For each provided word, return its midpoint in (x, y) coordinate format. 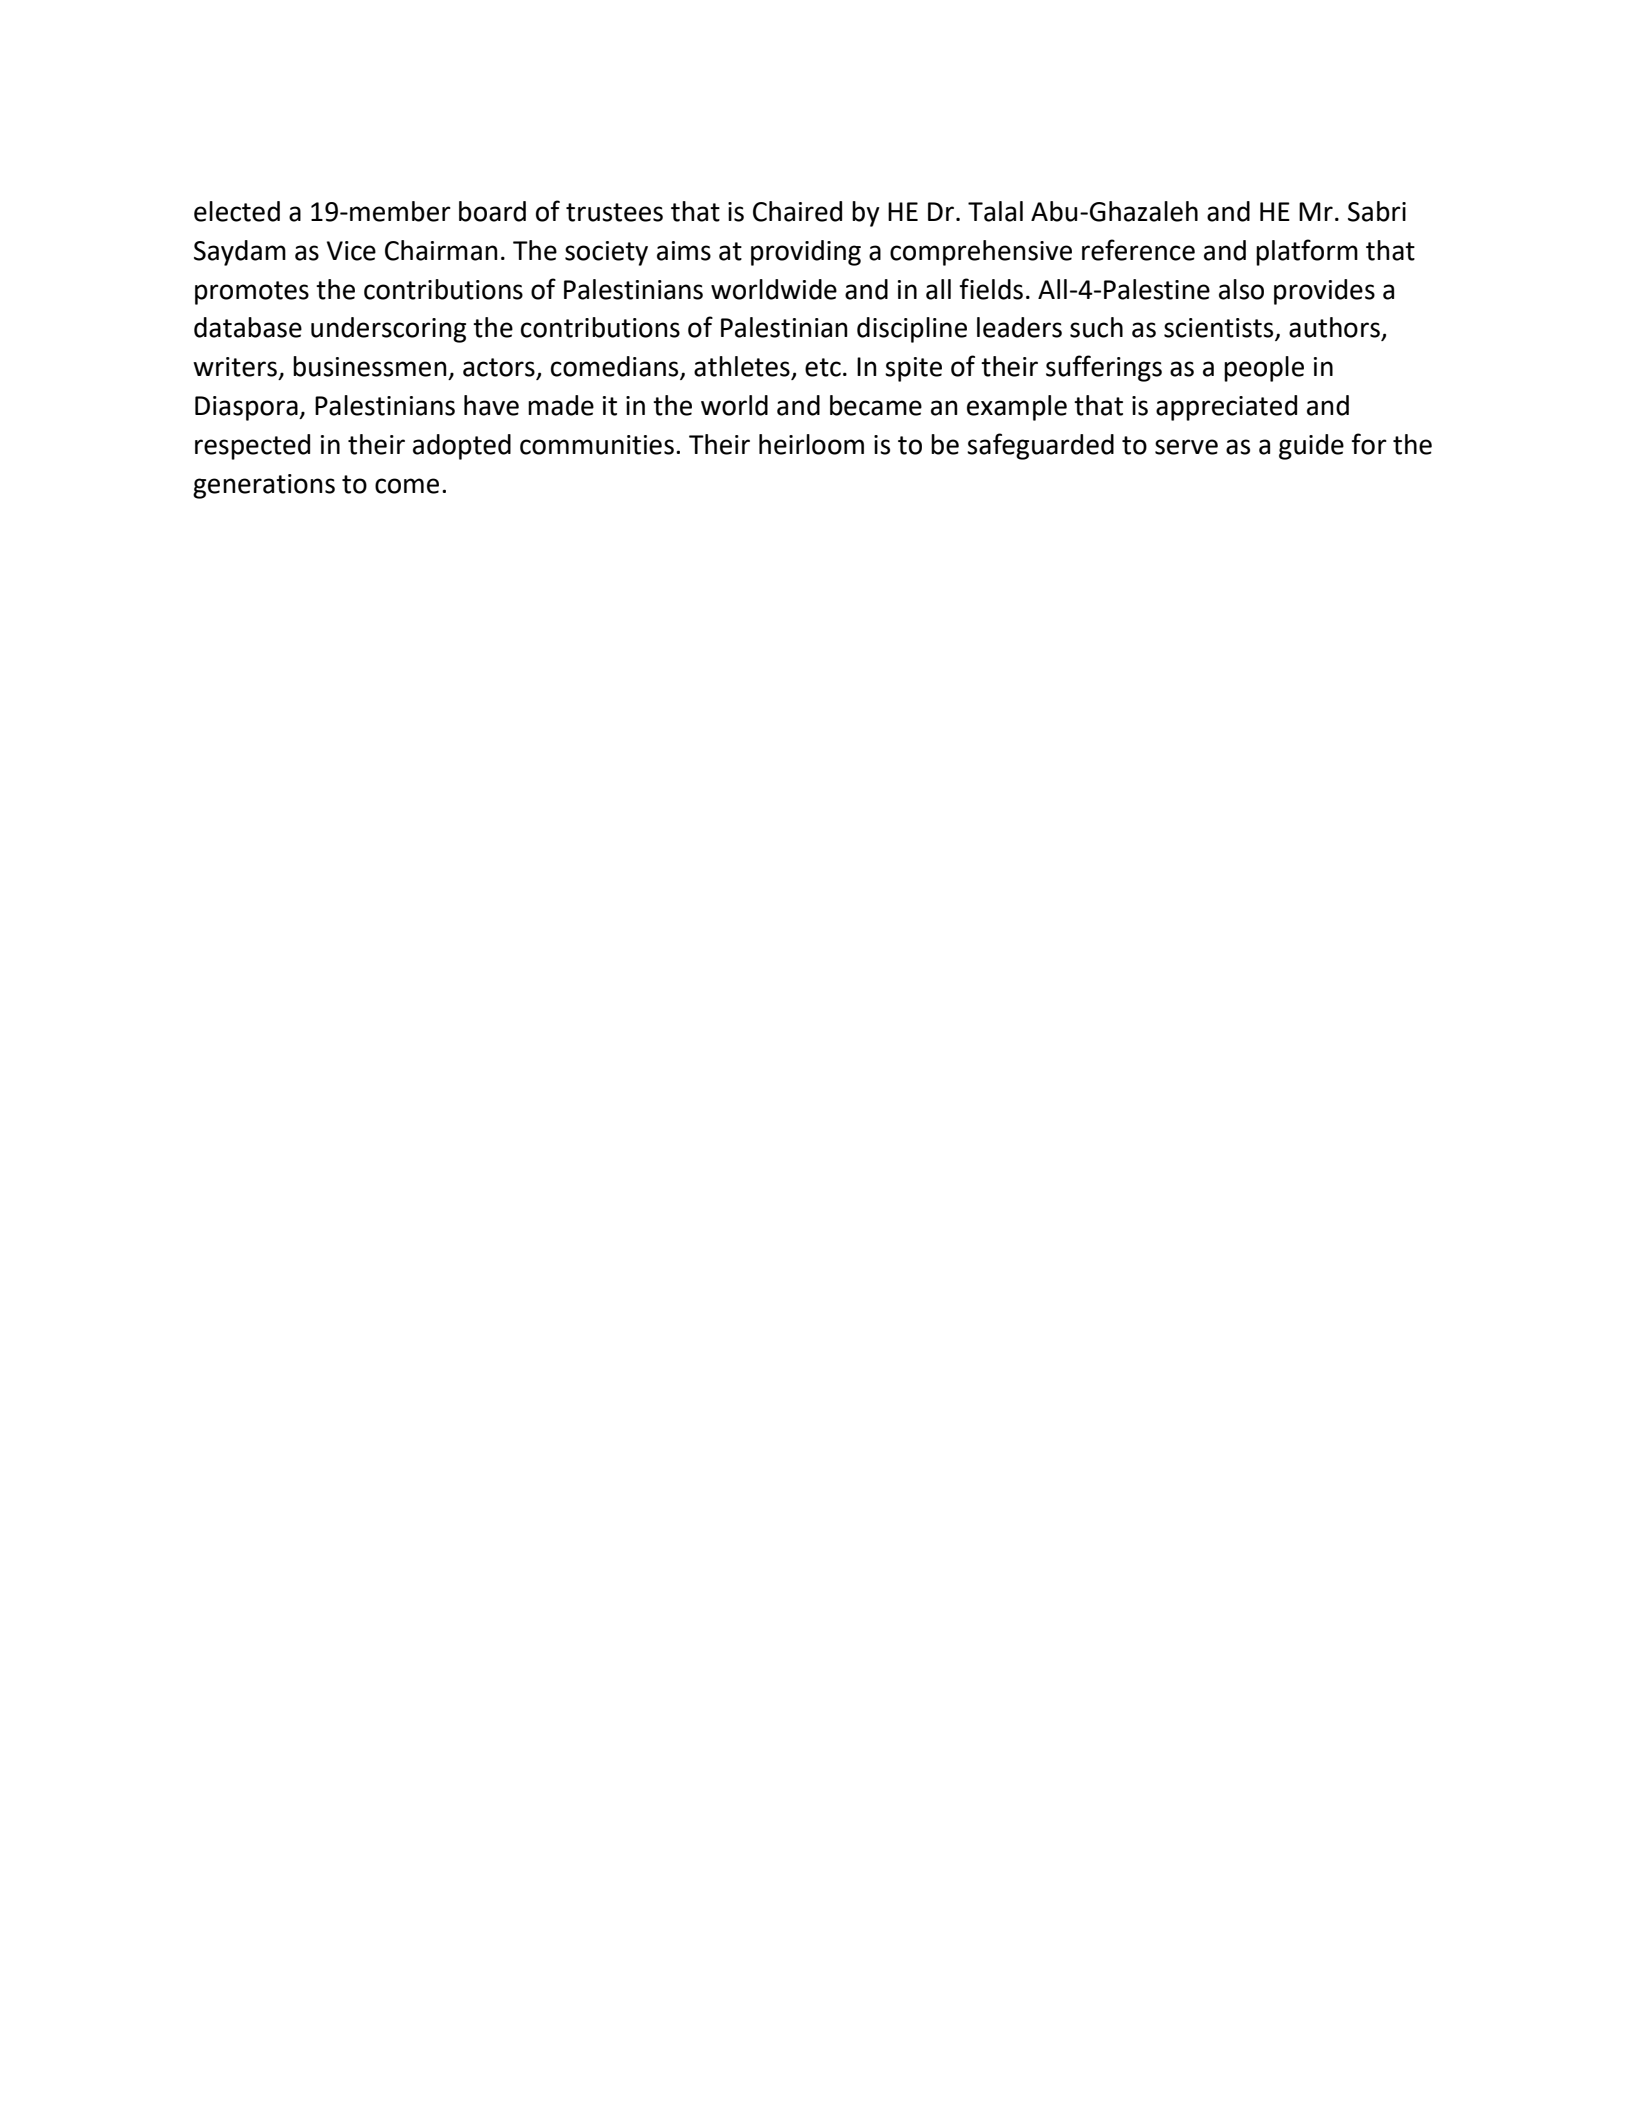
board (492, 211)
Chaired (797, 211)
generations (264, 486)
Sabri (1377, 211)
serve (1186, 447)
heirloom (811, 444)
